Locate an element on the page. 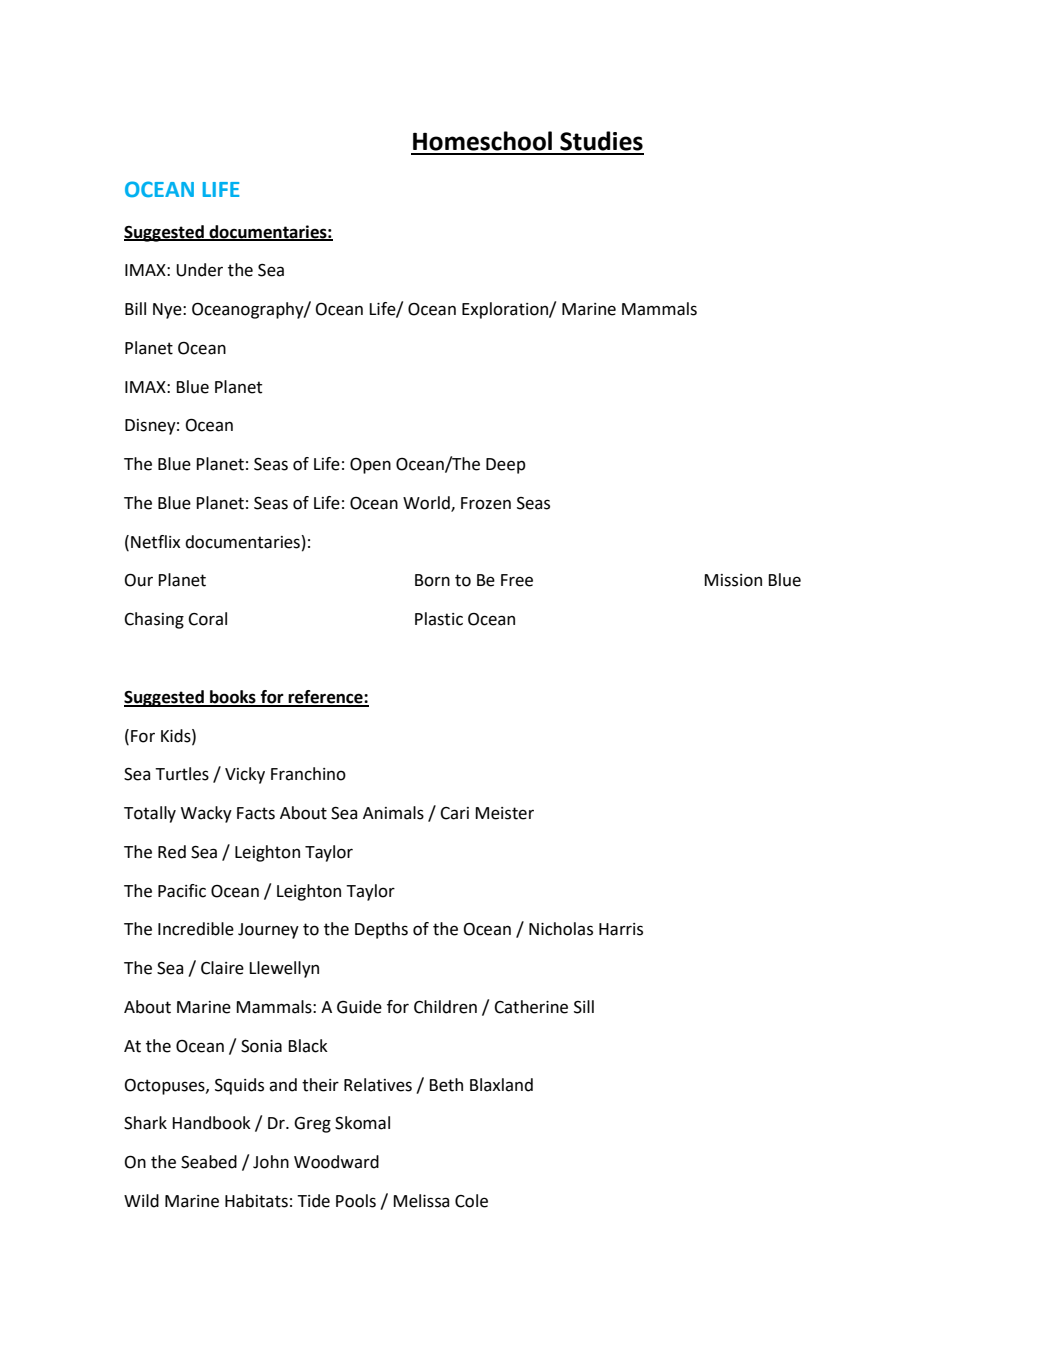  Under is located at coordinates (199, 270).
